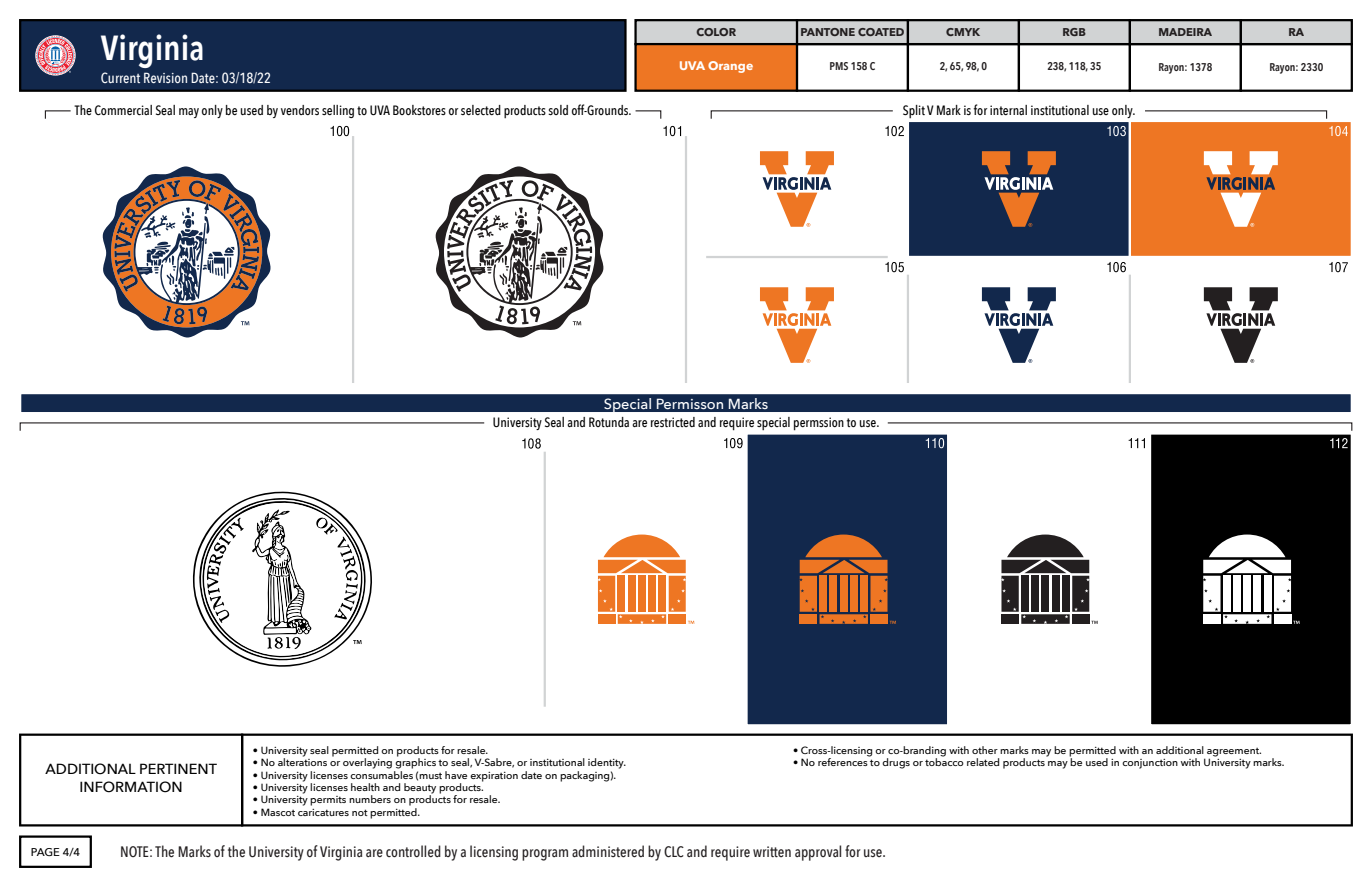 The width and height of the screenshot is (1372, 887). What do you see at coordinates (608, 851) in the screenshot?
I see `administered` at bounding box center [608, 851].
